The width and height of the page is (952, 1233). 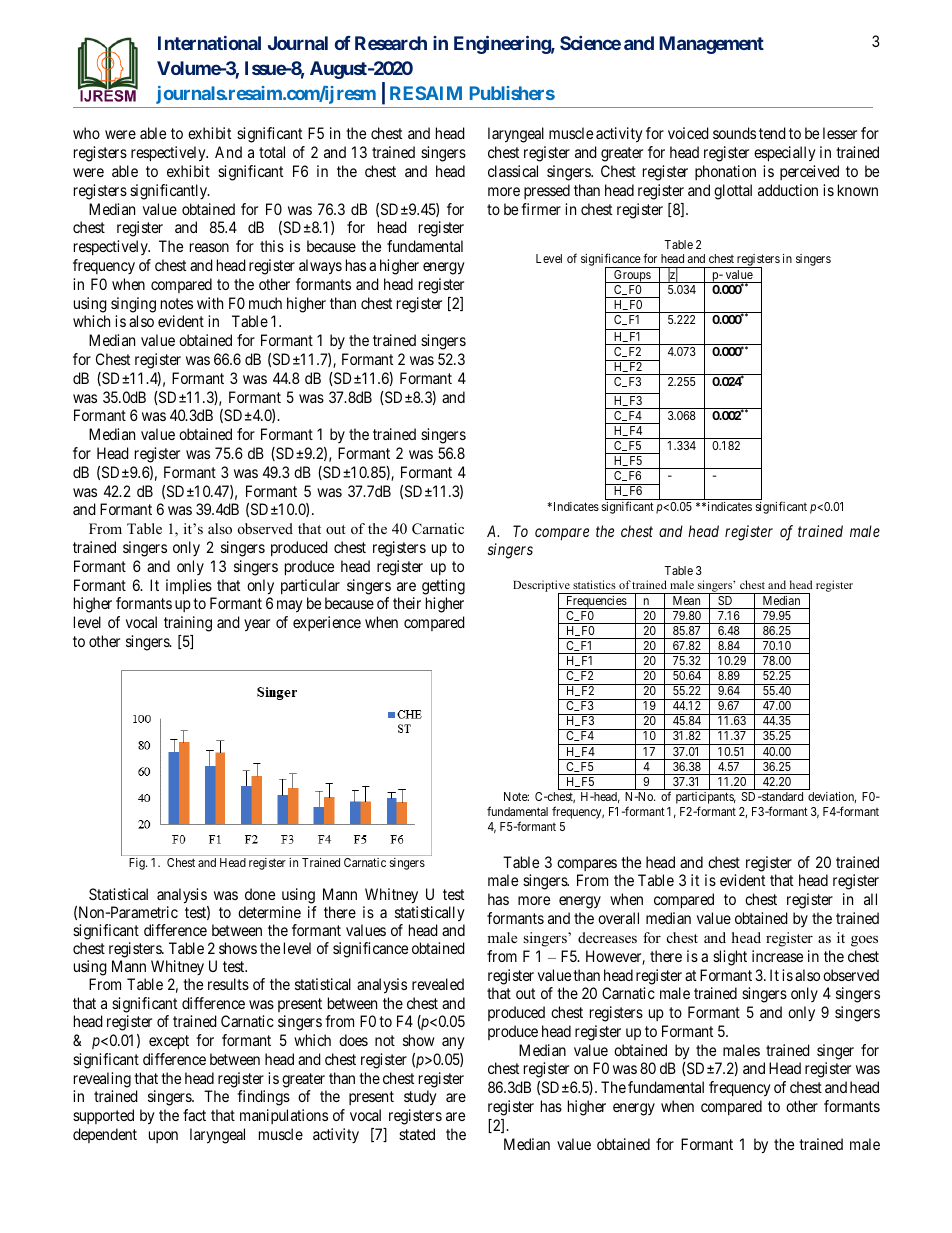 What do you see at coordinates (777, 956) in the page?
I see `increase` at bounding box center [777, 956].
